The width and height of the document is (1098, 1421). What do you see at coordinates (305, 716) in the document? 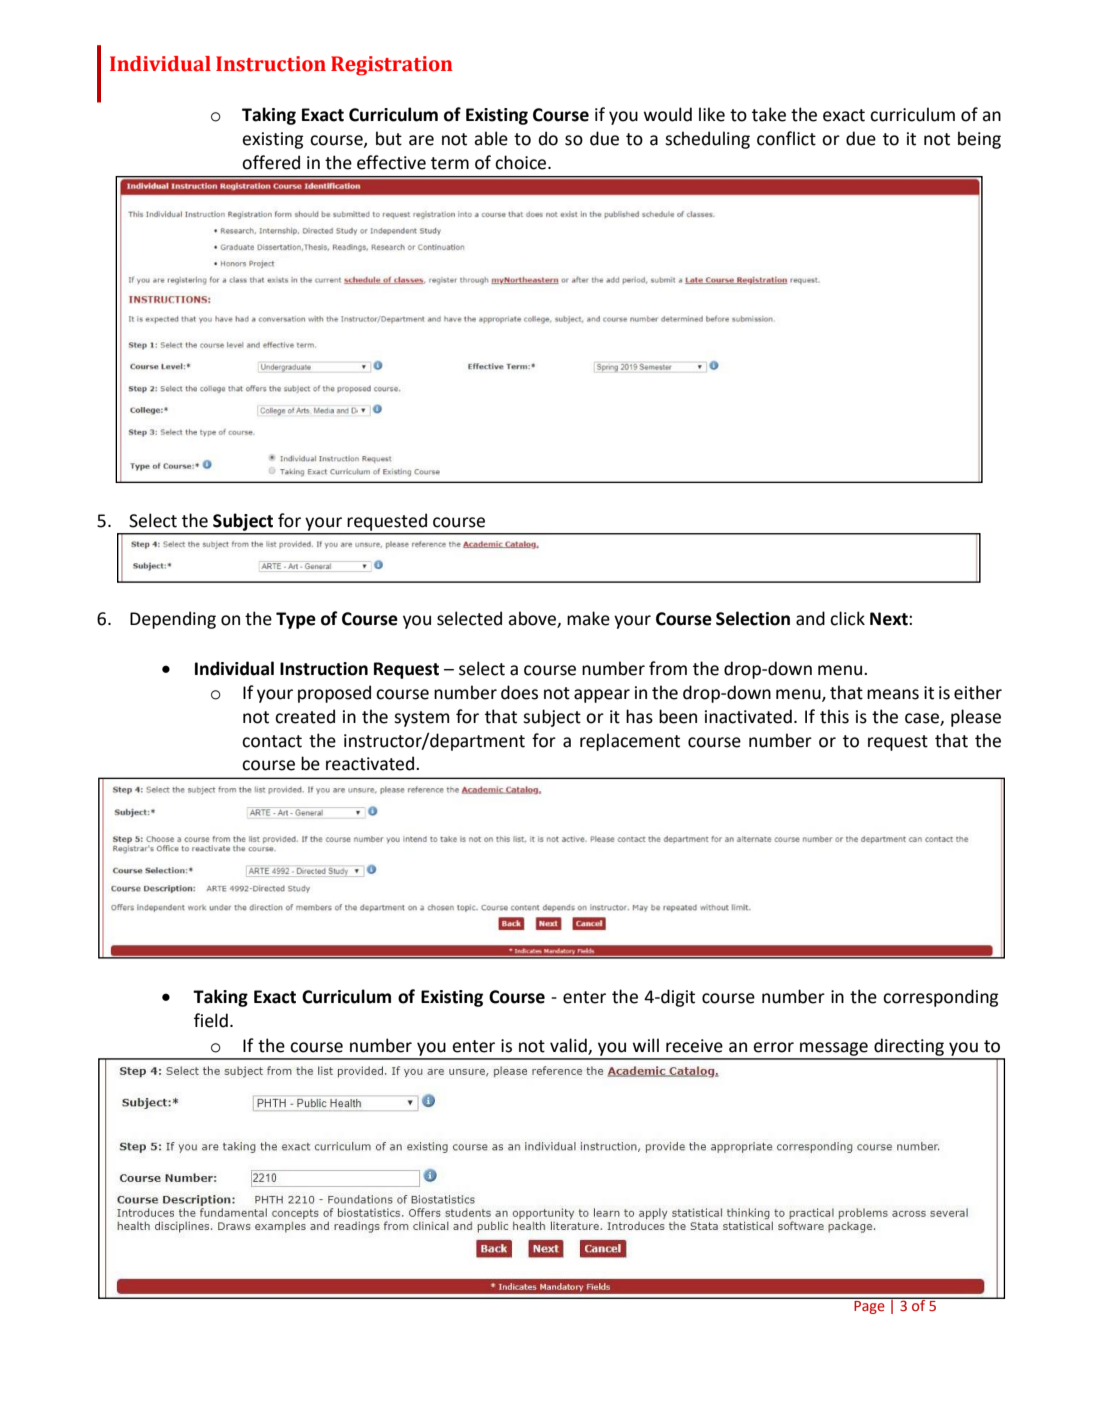
I see `created` at bounding box center [305, 716].
